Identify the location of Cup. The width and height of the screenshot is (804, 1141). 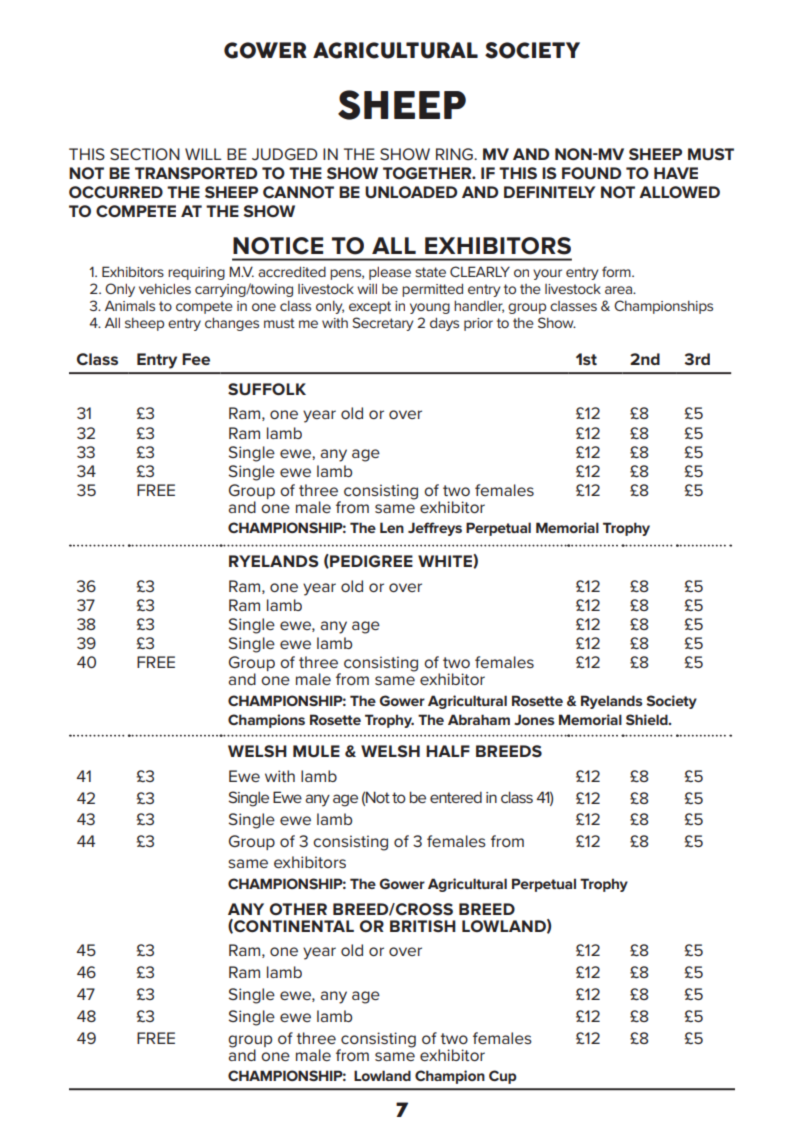
(503, 1077).
